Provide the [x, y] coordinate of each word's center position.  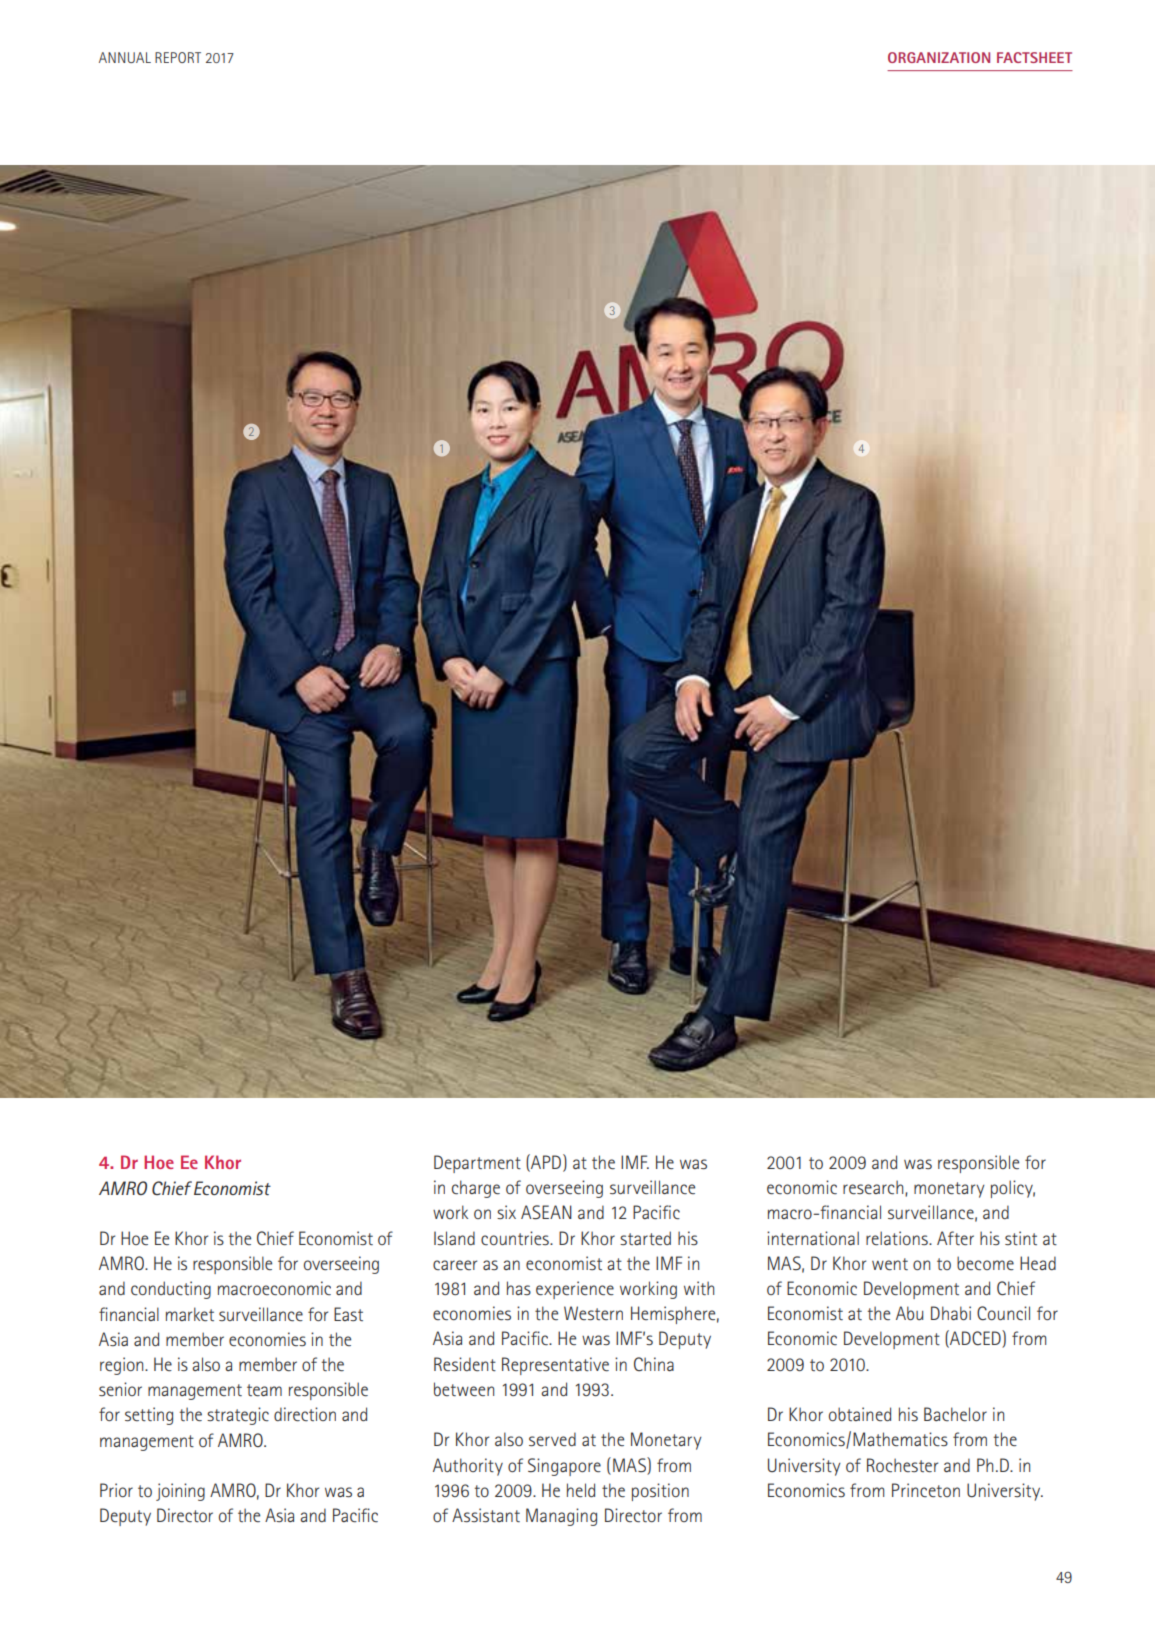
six [506, 1212]
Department [477, 1164]
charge [476, 1189]
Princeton [926, 1490]
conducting [171, 1290]
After [955, 1238]
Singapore [564, 1467]
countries [516, 1238]
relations [898, 1238]
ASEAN [546, 1212]
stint [1021, 1238]
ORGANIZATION [939, 57]
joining [180, 1492]
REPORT [178, 57]
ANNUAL [125, 57]
